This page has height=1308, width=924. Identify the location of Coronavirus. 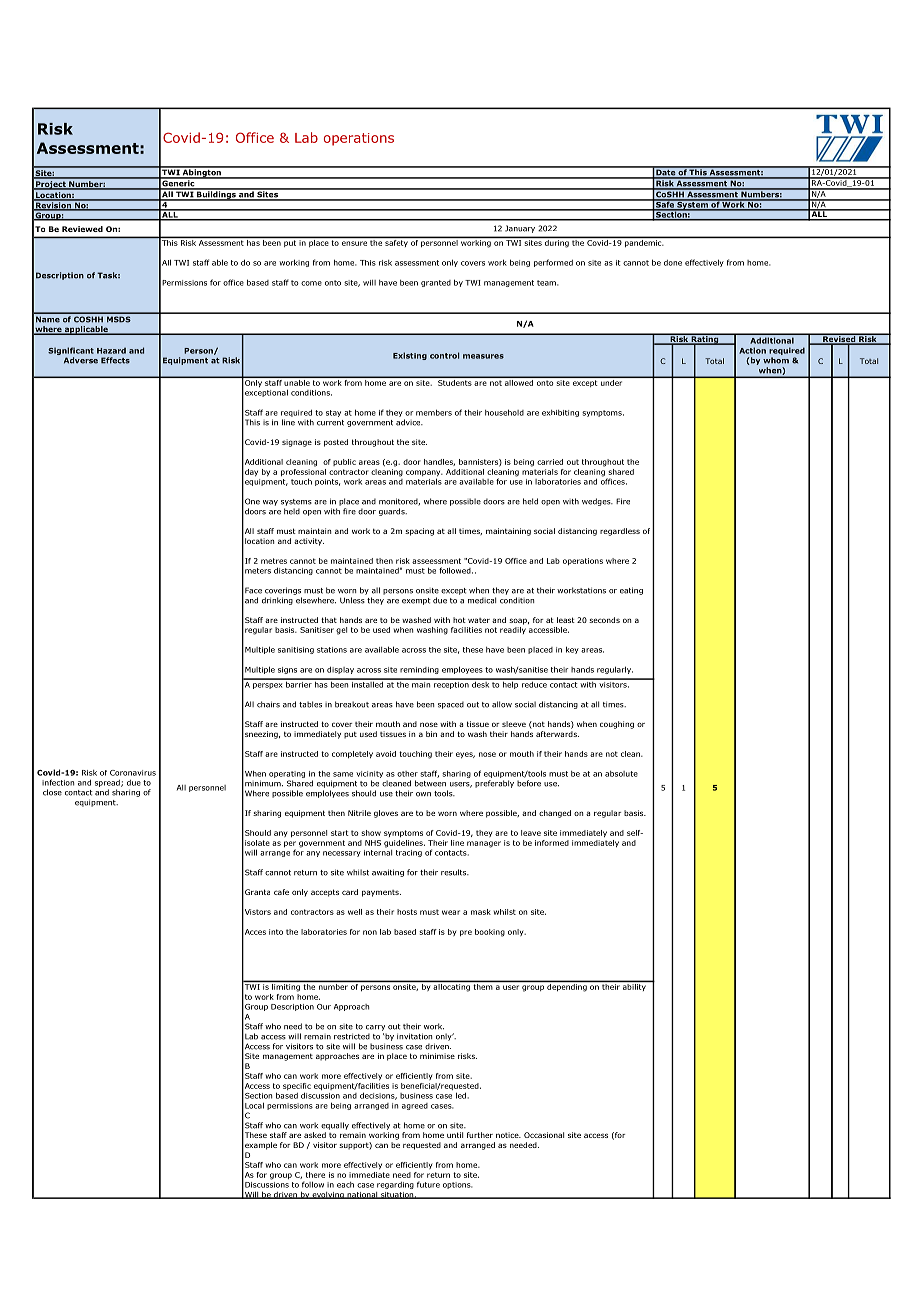
(133, 773).
